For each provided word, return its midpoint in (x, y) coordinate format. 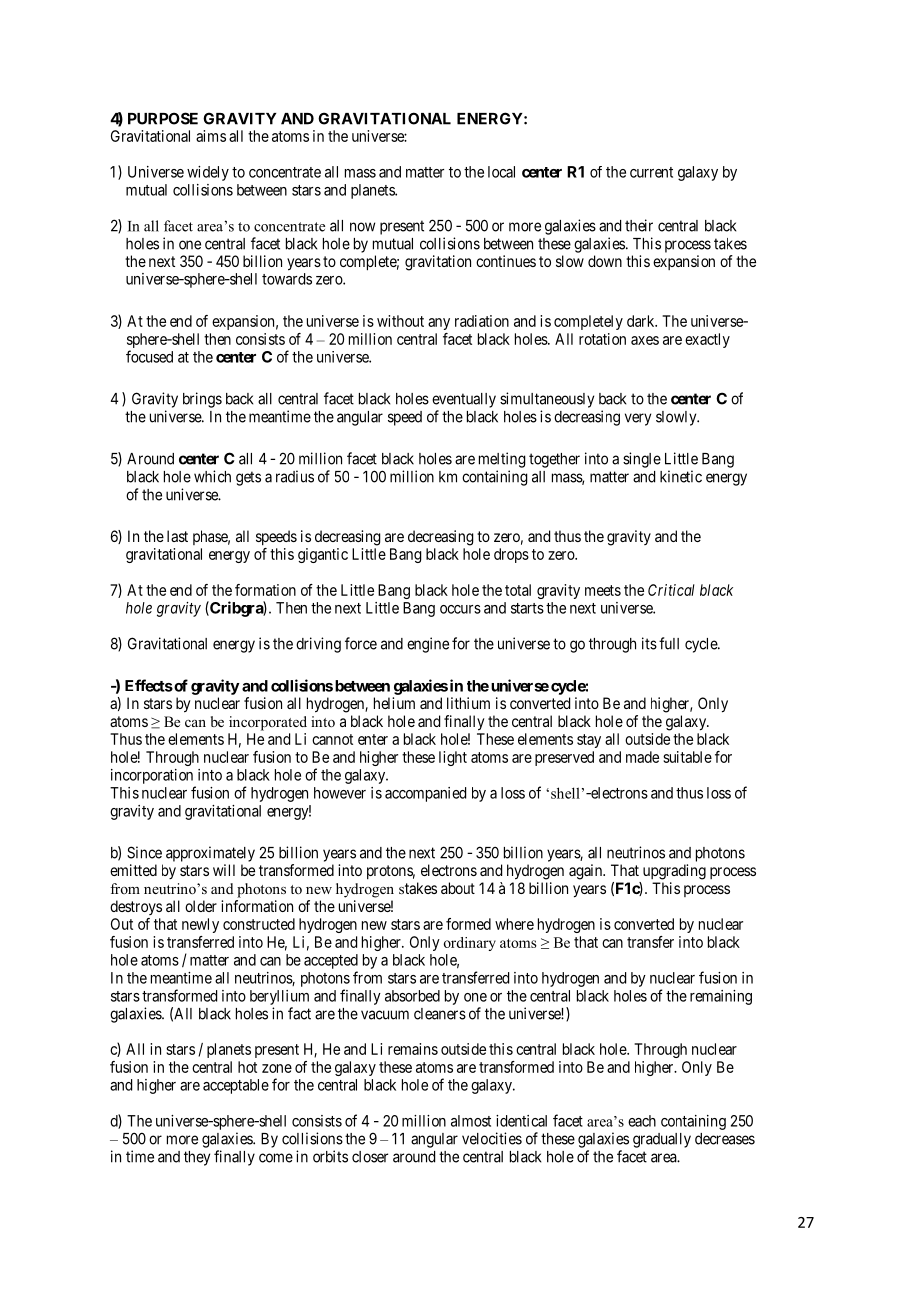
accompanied (425, 794)
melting (502, 460)
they (197, 1158)
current (651, 172)
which (212, 476)
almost (471, 1121)
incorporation (152, 776)
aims (211, 136)
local (501, 172)
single (642, 460)
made (642, 757)
